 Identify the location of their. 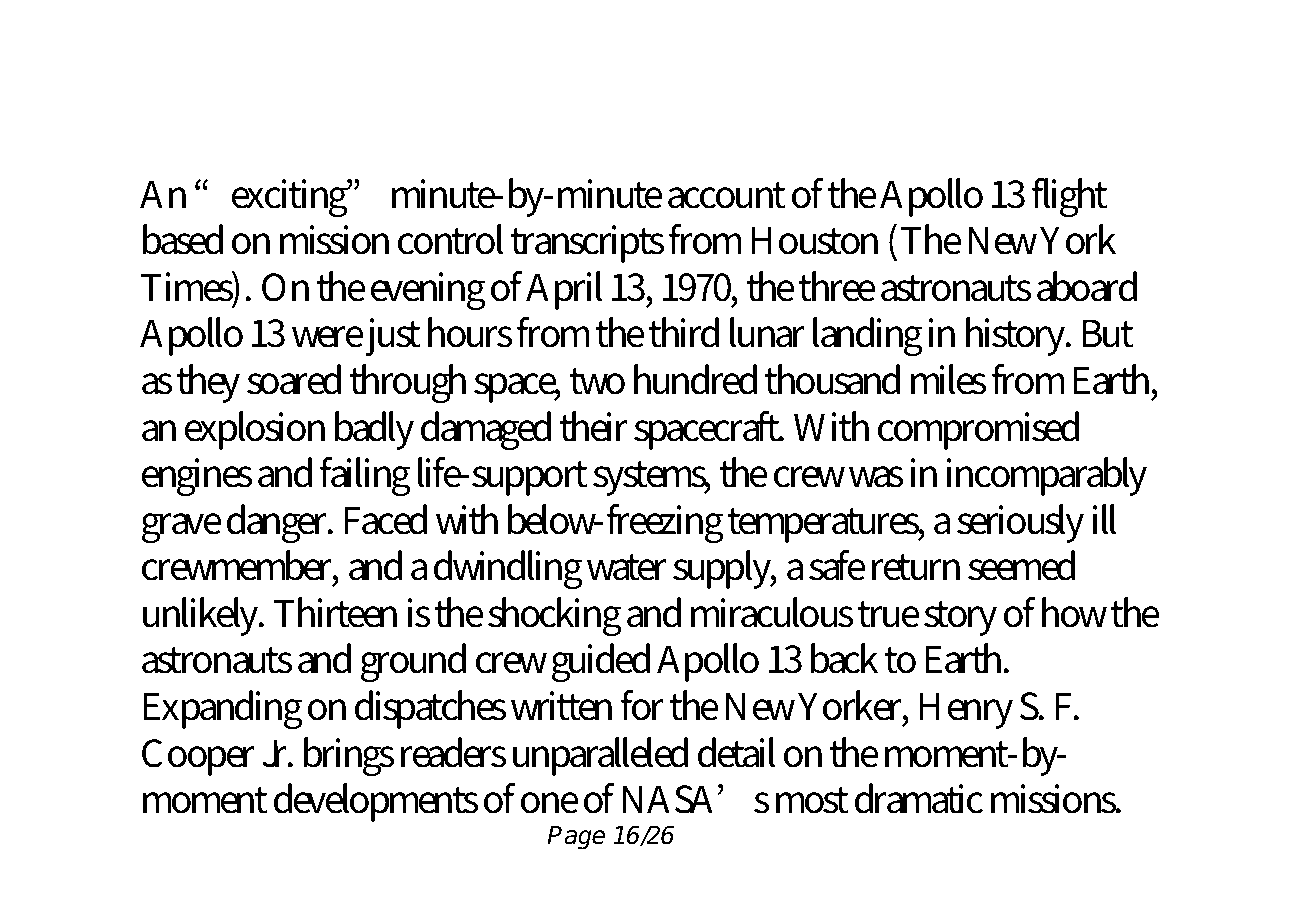
(594, 426).
